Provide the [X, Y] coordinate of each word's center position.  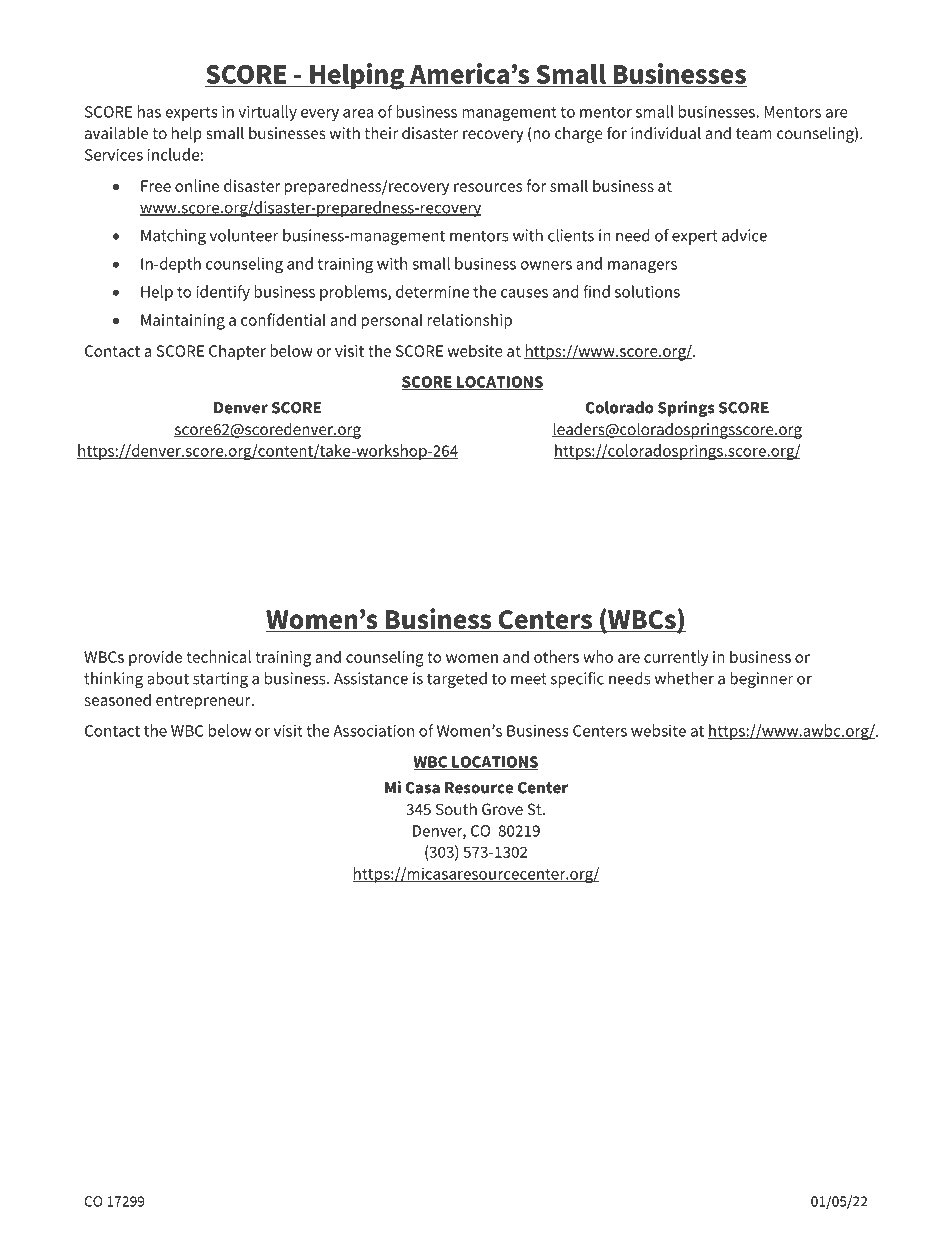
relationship [470, 321]
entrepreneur [204, 702]
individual [666, 133]
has [149, 111]
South [456, 809]
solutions [647, 291]
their [381, 133]
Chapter [237, 352]
